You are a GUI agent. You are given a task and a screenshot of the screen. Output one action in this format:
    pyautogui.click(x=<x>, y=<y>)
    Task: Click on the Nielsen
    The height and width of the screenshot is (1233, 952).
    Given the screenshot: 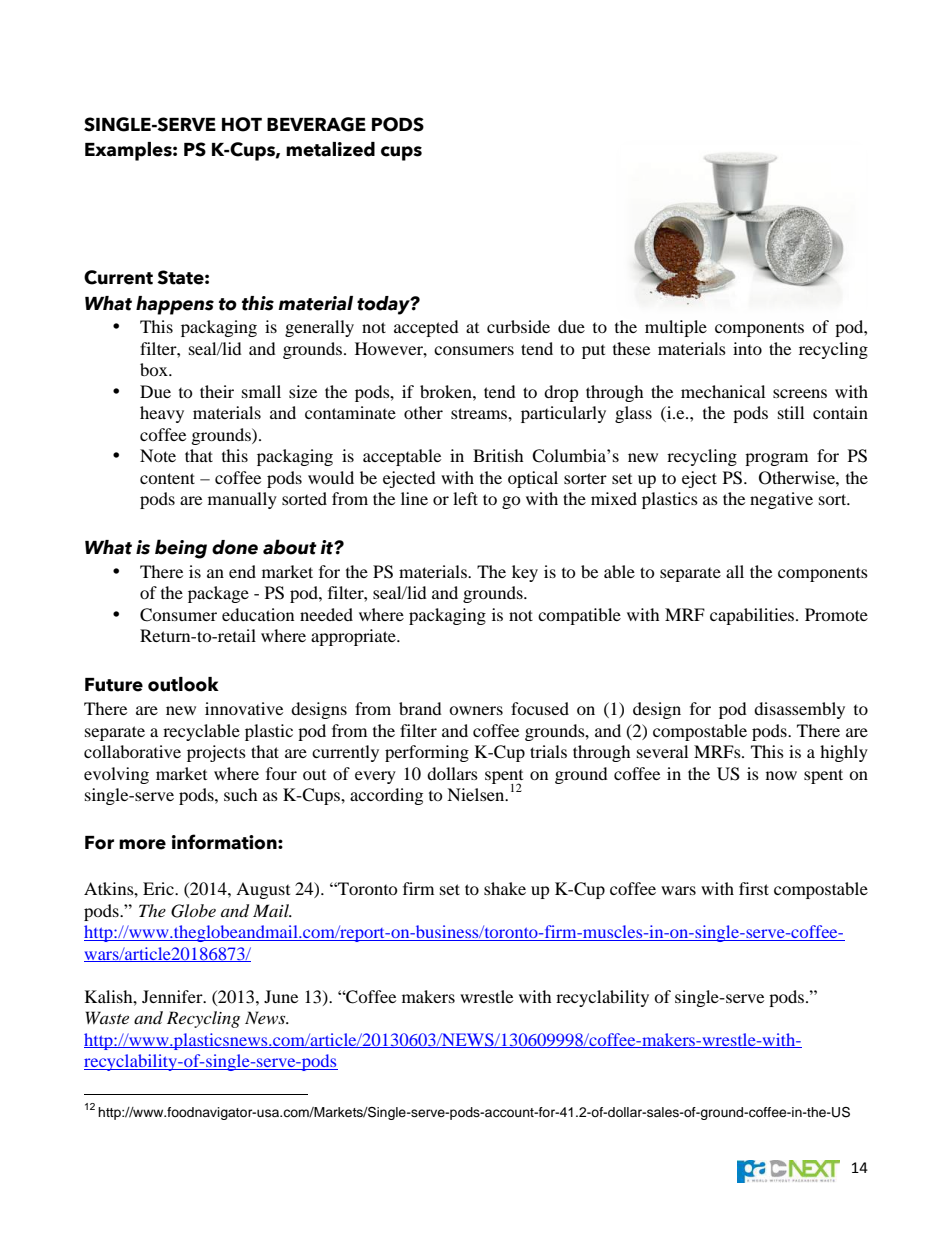 What is the action you would take?
    pyautogui.click(x=477, y=794)
